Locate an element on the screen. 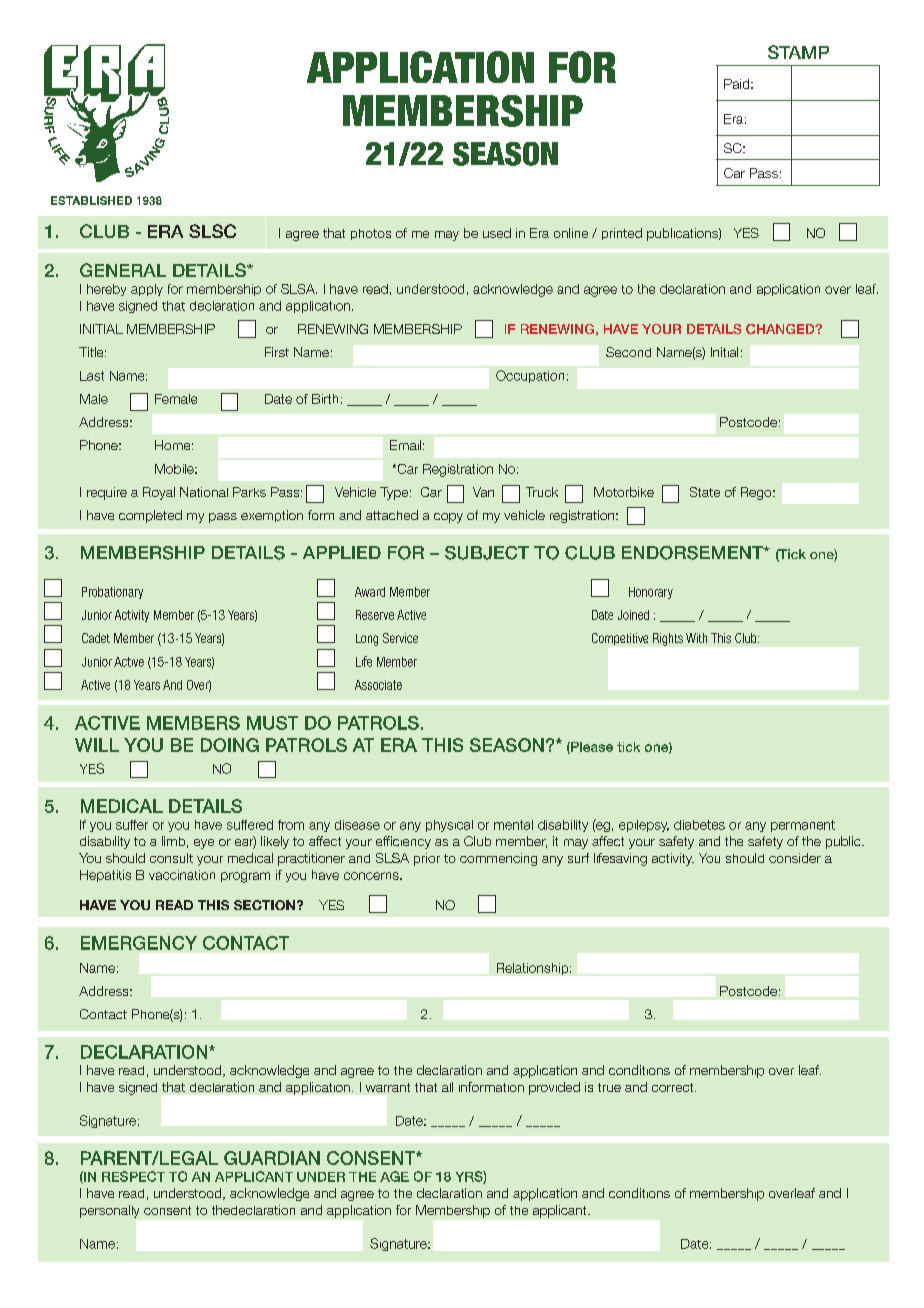  GENERAL is located at coordinates (123, 270).
